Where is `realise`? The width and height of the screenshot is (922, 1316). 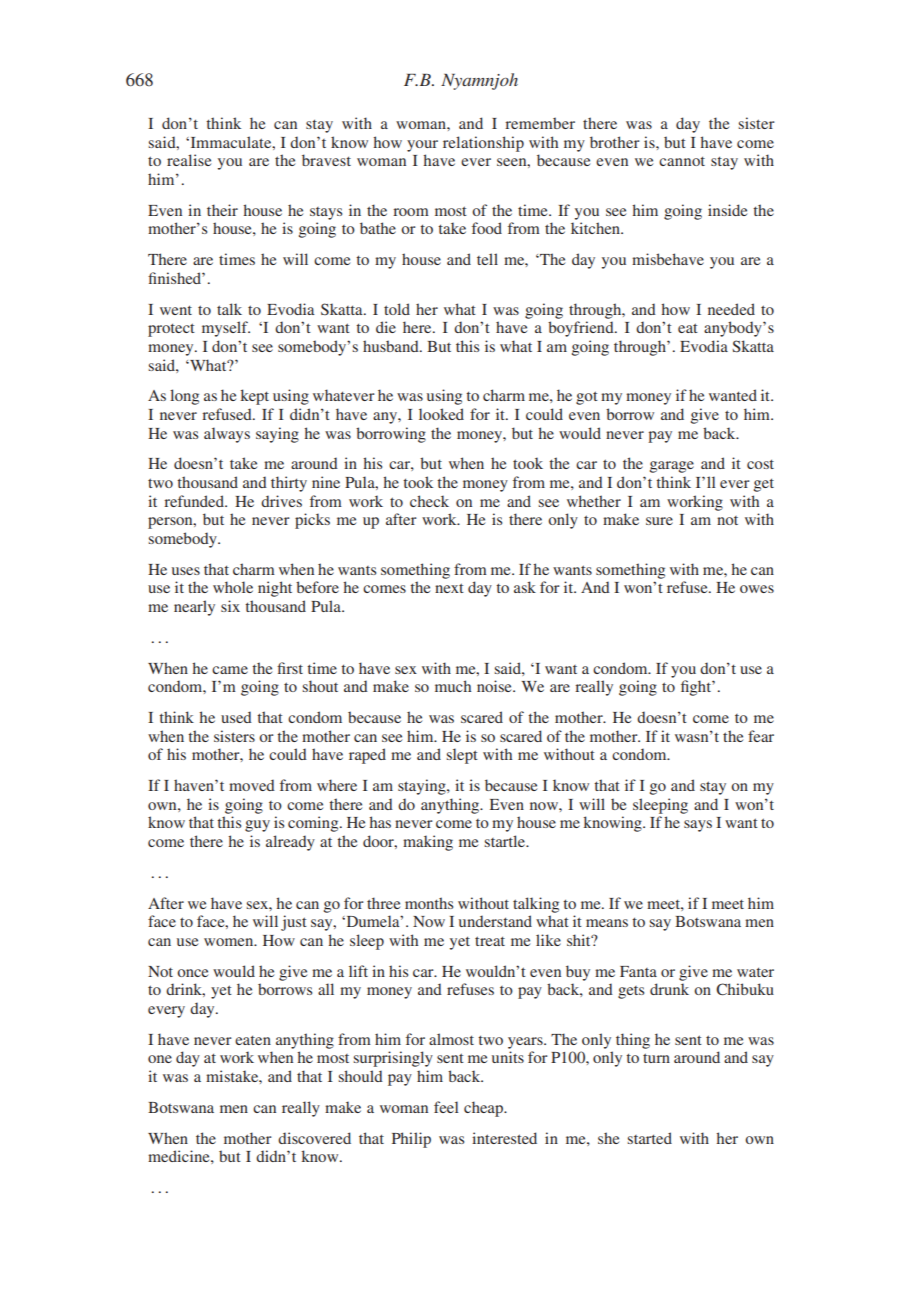 realise is located at coordinates (189, 160).
